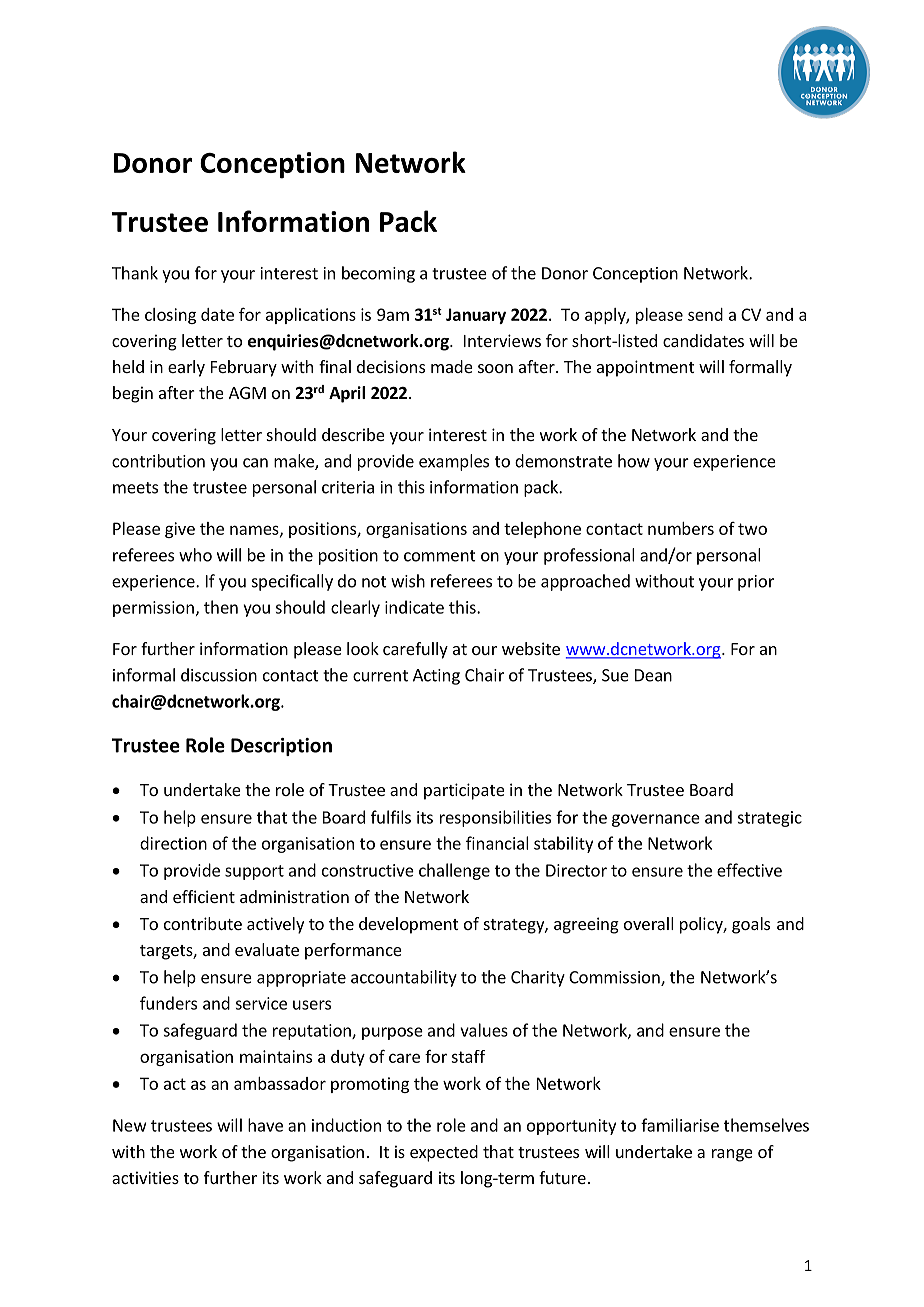 The image size is (924, 1307). I want to click on contribute, so click(203, 923).
